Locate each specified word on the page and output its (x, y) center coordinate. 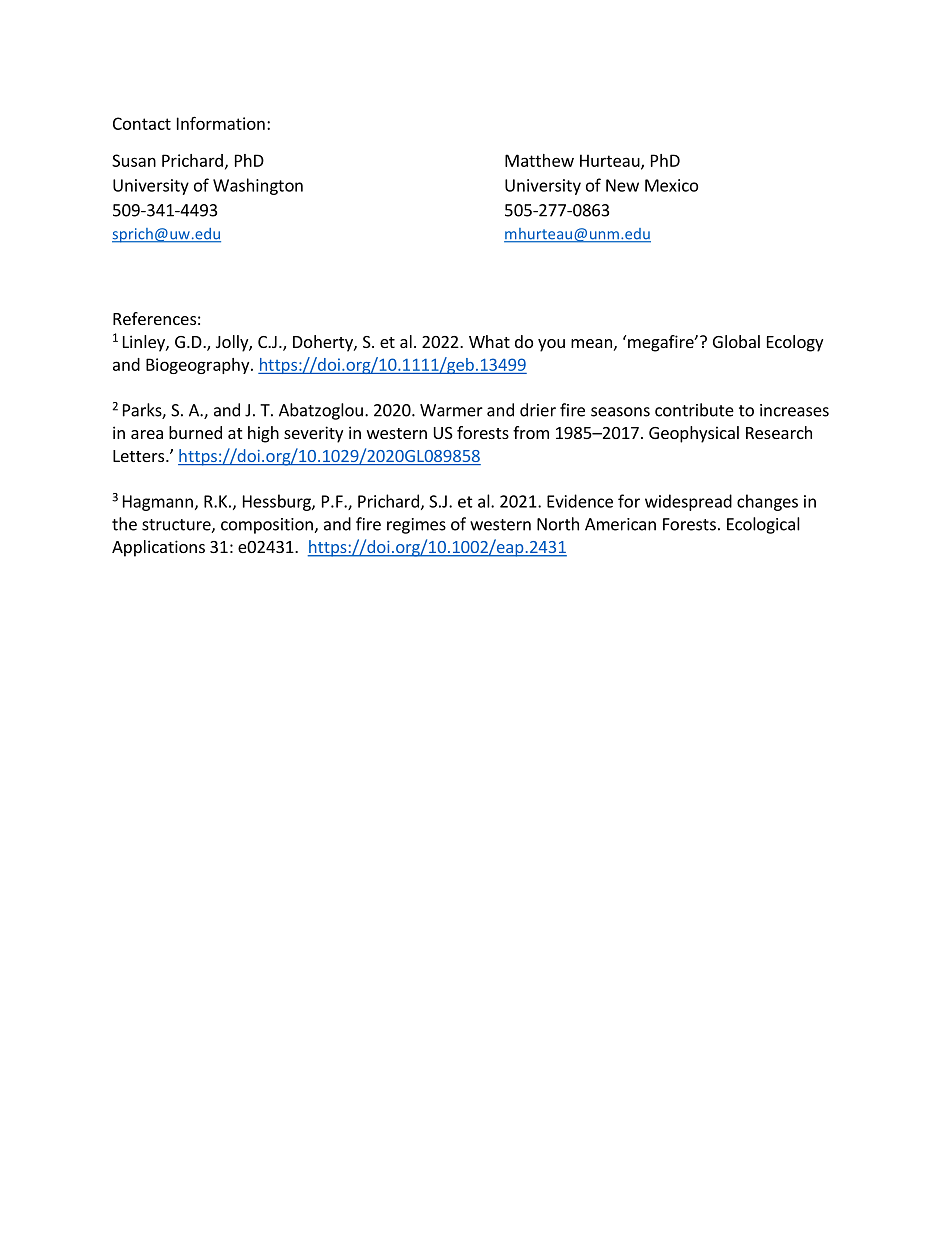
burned (195, 432)
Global (736, 341)
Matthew (539, 160)
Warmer (451, 410)
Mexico (671, 185)
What (489, 341)
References (154, 318)
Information (221, 123)
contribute (694, 410)
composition (268, 526)
